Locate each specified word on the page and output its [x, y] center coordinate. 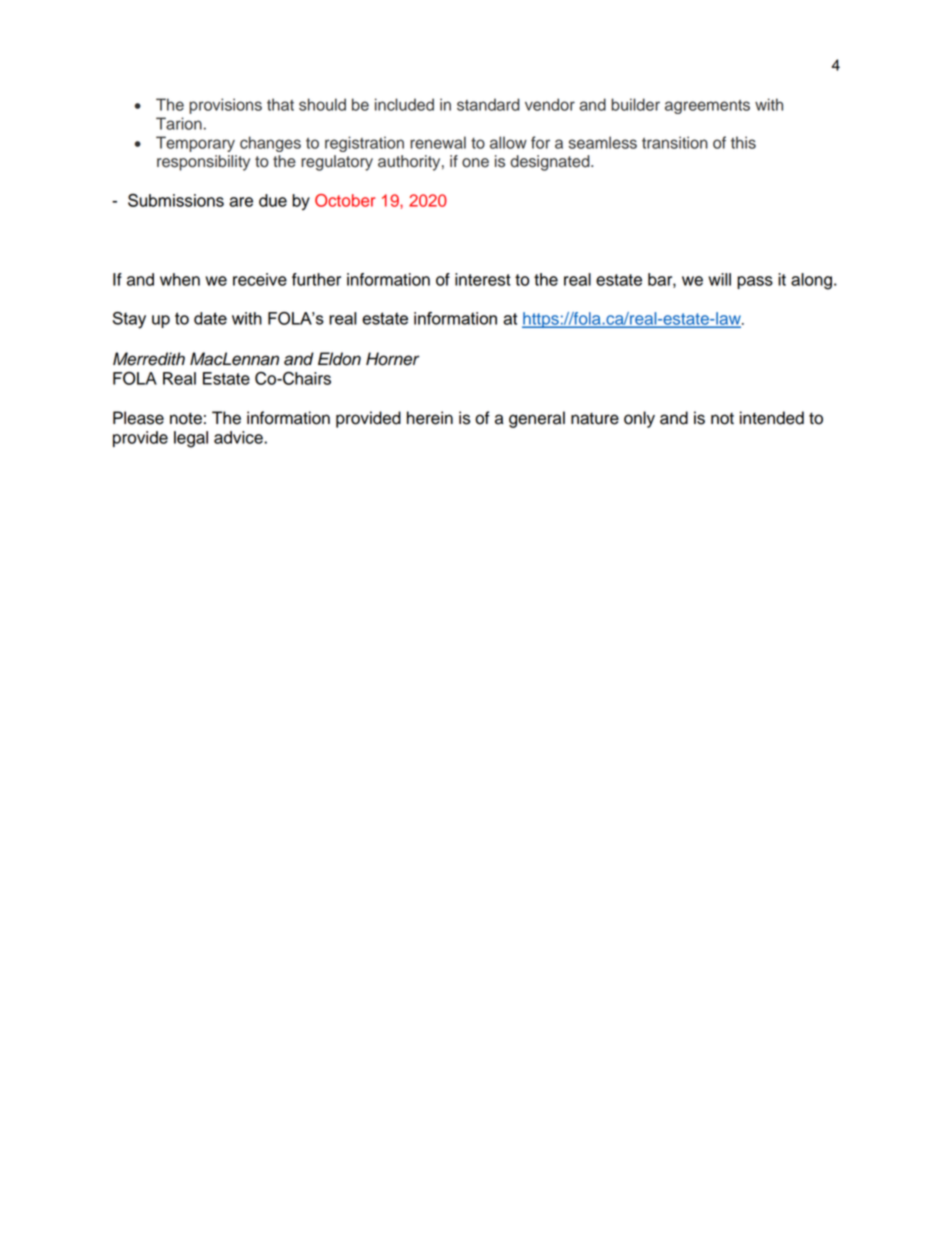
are [241, 202]
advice [239, 437]
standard [488, 104]
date [210, 318]
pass [755, 282]
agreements [707, 107]
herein [430, 418]
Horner [393, 359]
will [719, 279]
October [345, 200]
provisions [225, 106]
